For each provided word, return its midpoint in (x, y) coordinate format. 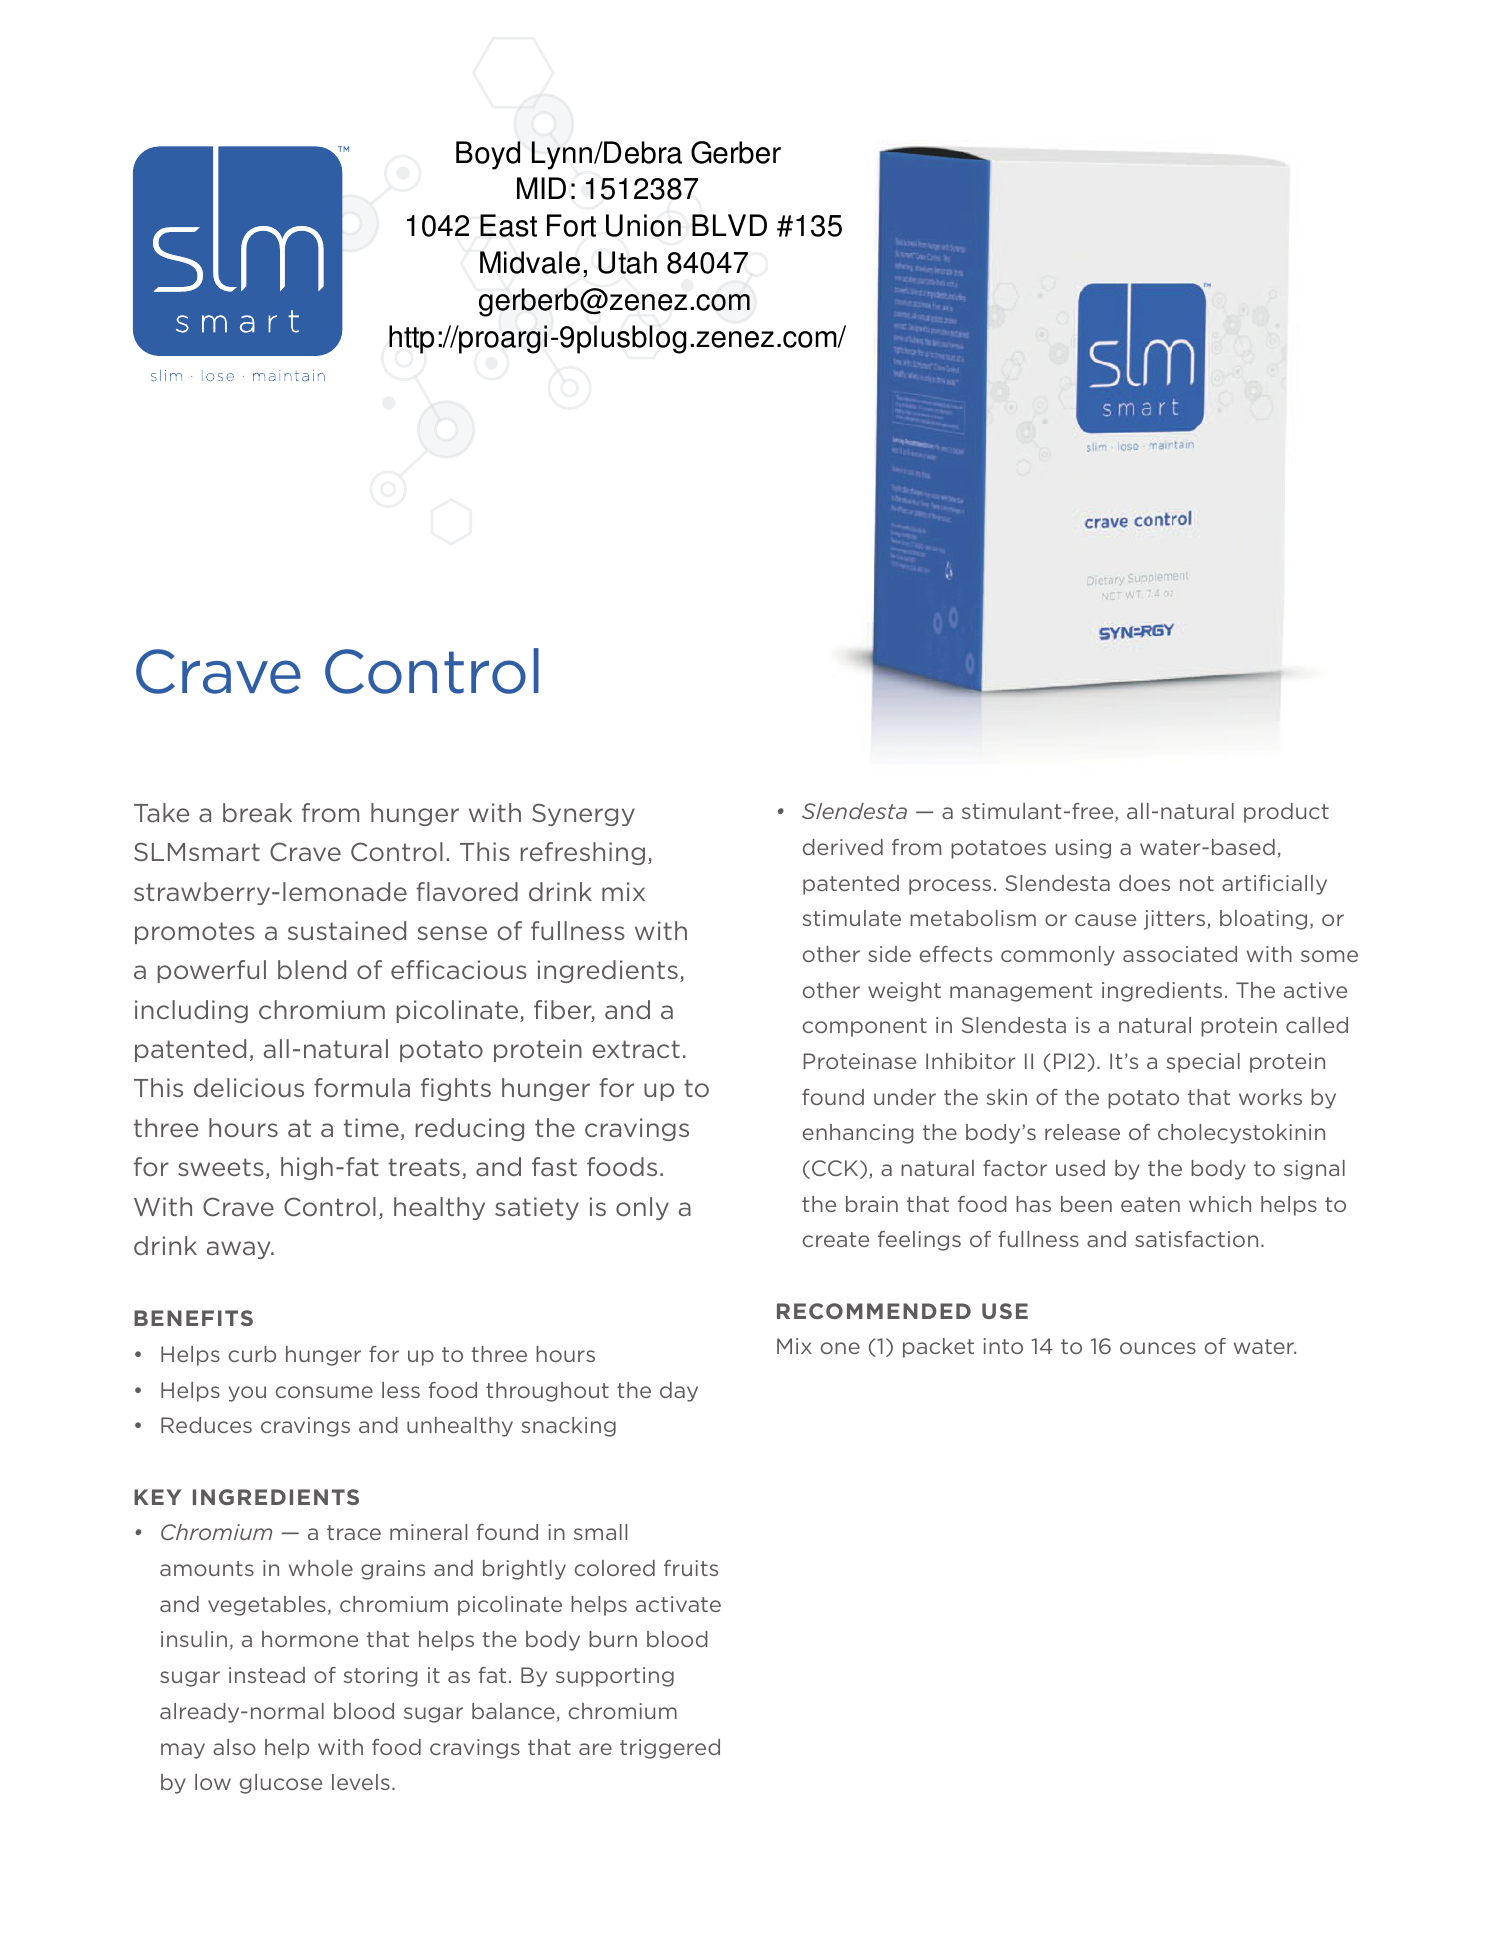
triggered (670, 1749)
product (1286, 813)
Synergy (583, 814)
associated (1180, 954)
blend (312, 969)
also (234, 1747)
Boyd (488, 155)
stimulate (852, 918)
